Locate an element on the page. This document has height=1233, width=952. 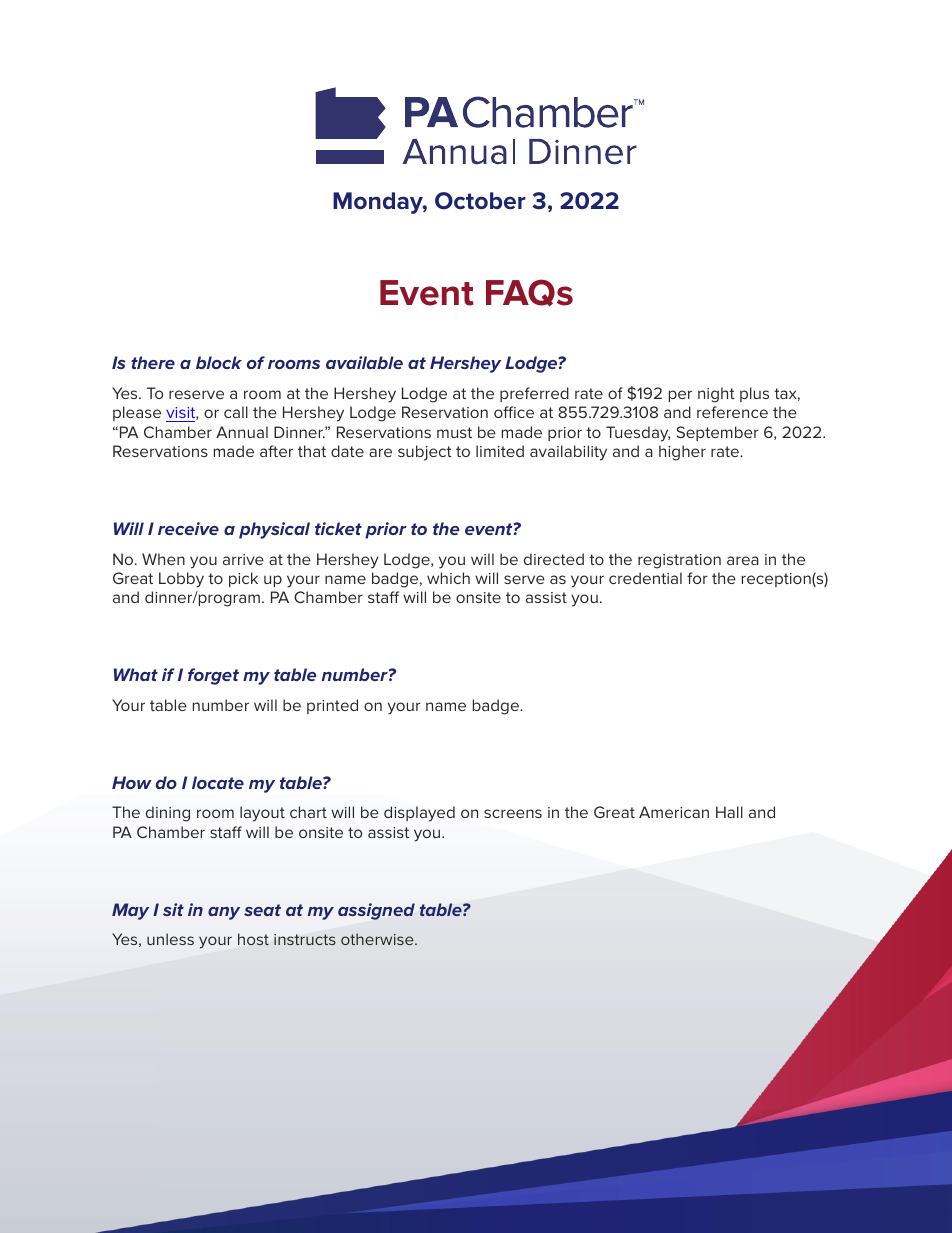
Lobby is located at coordinates (181, 580).
